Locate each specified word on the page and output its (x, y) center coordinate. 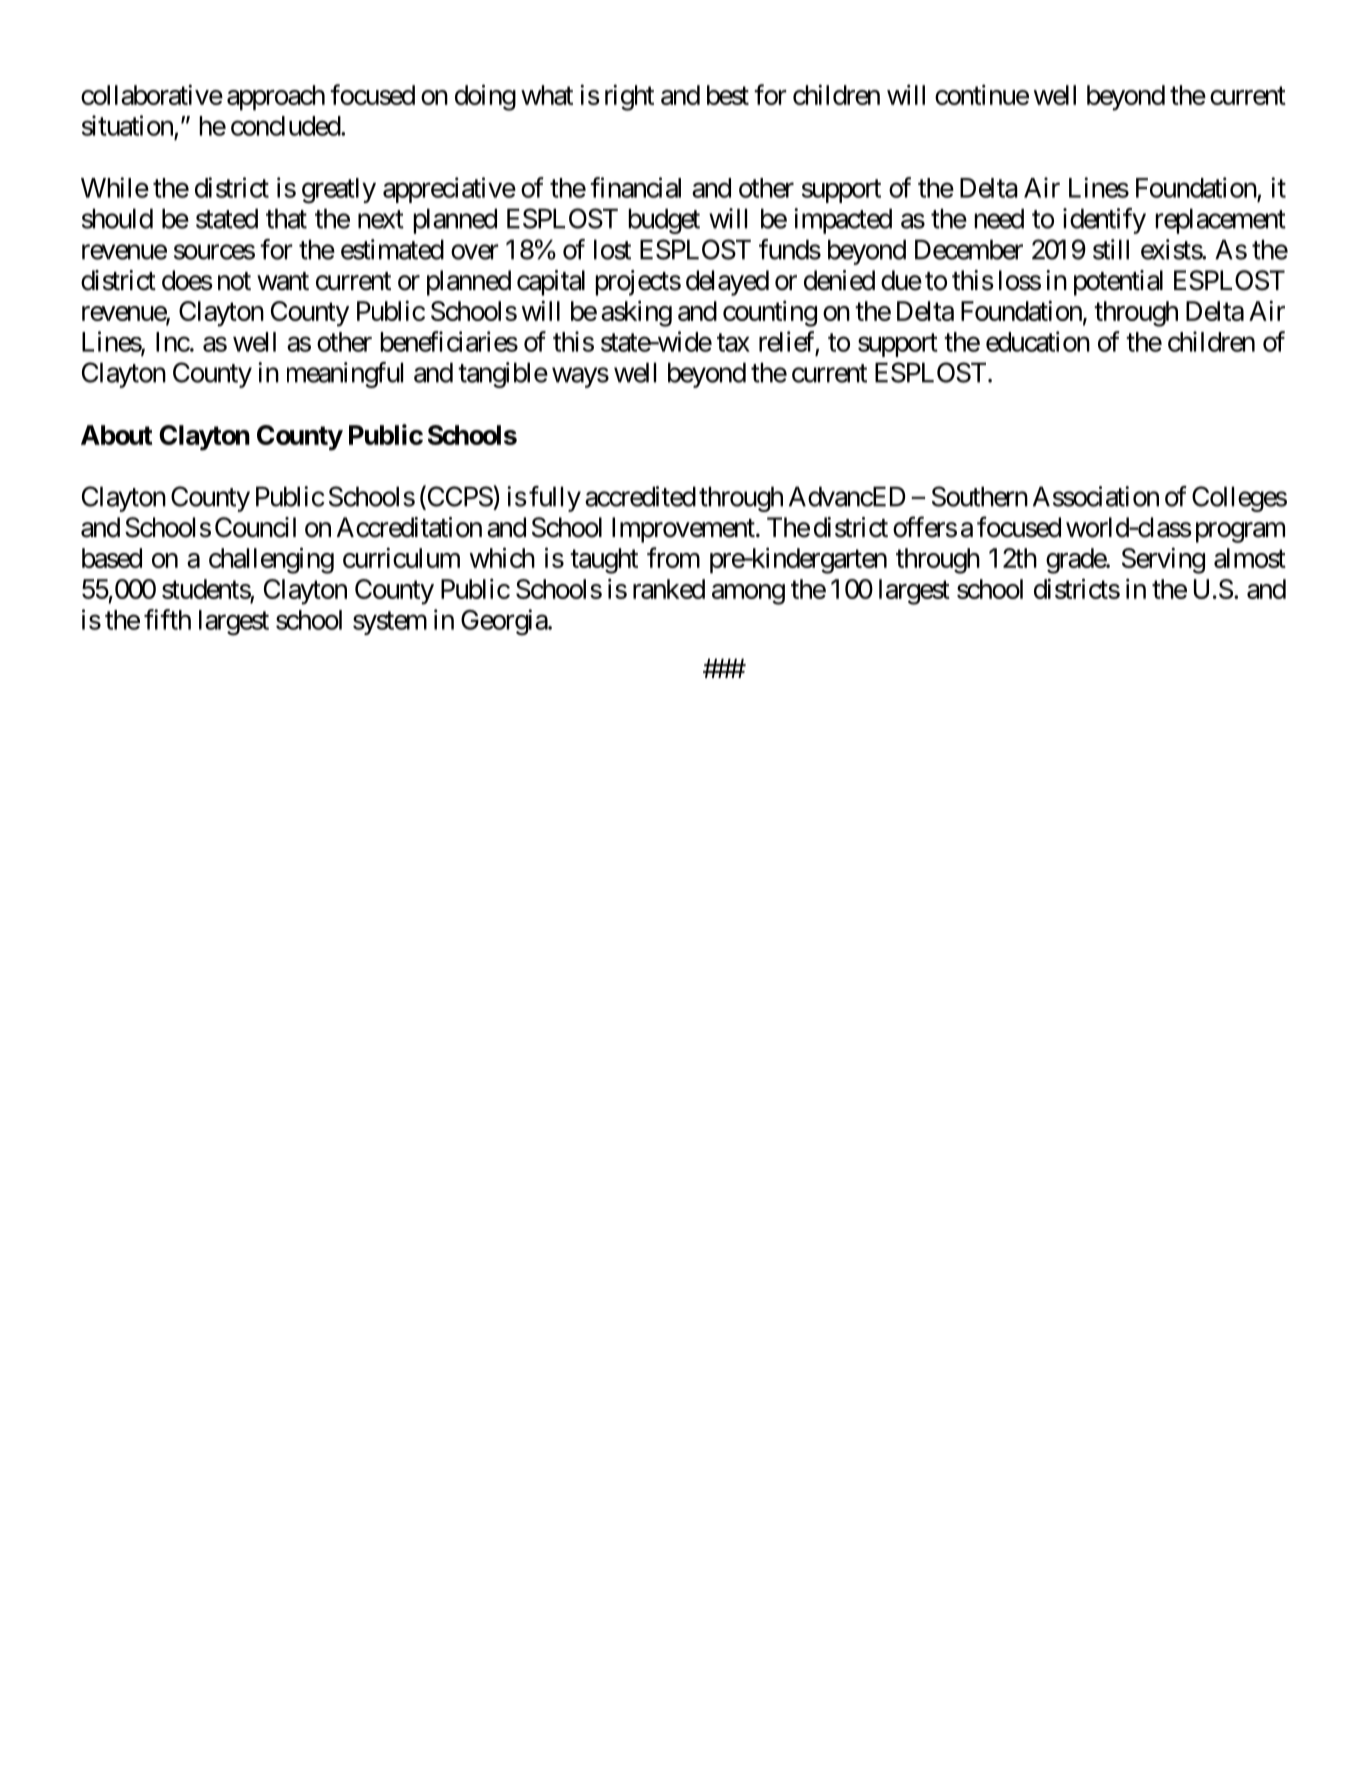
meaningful (345, 375)
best (728, 95)
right (629, 97)
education (1038, 341)
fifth (167, 619)
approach (276, 98)
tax (733, 343)
